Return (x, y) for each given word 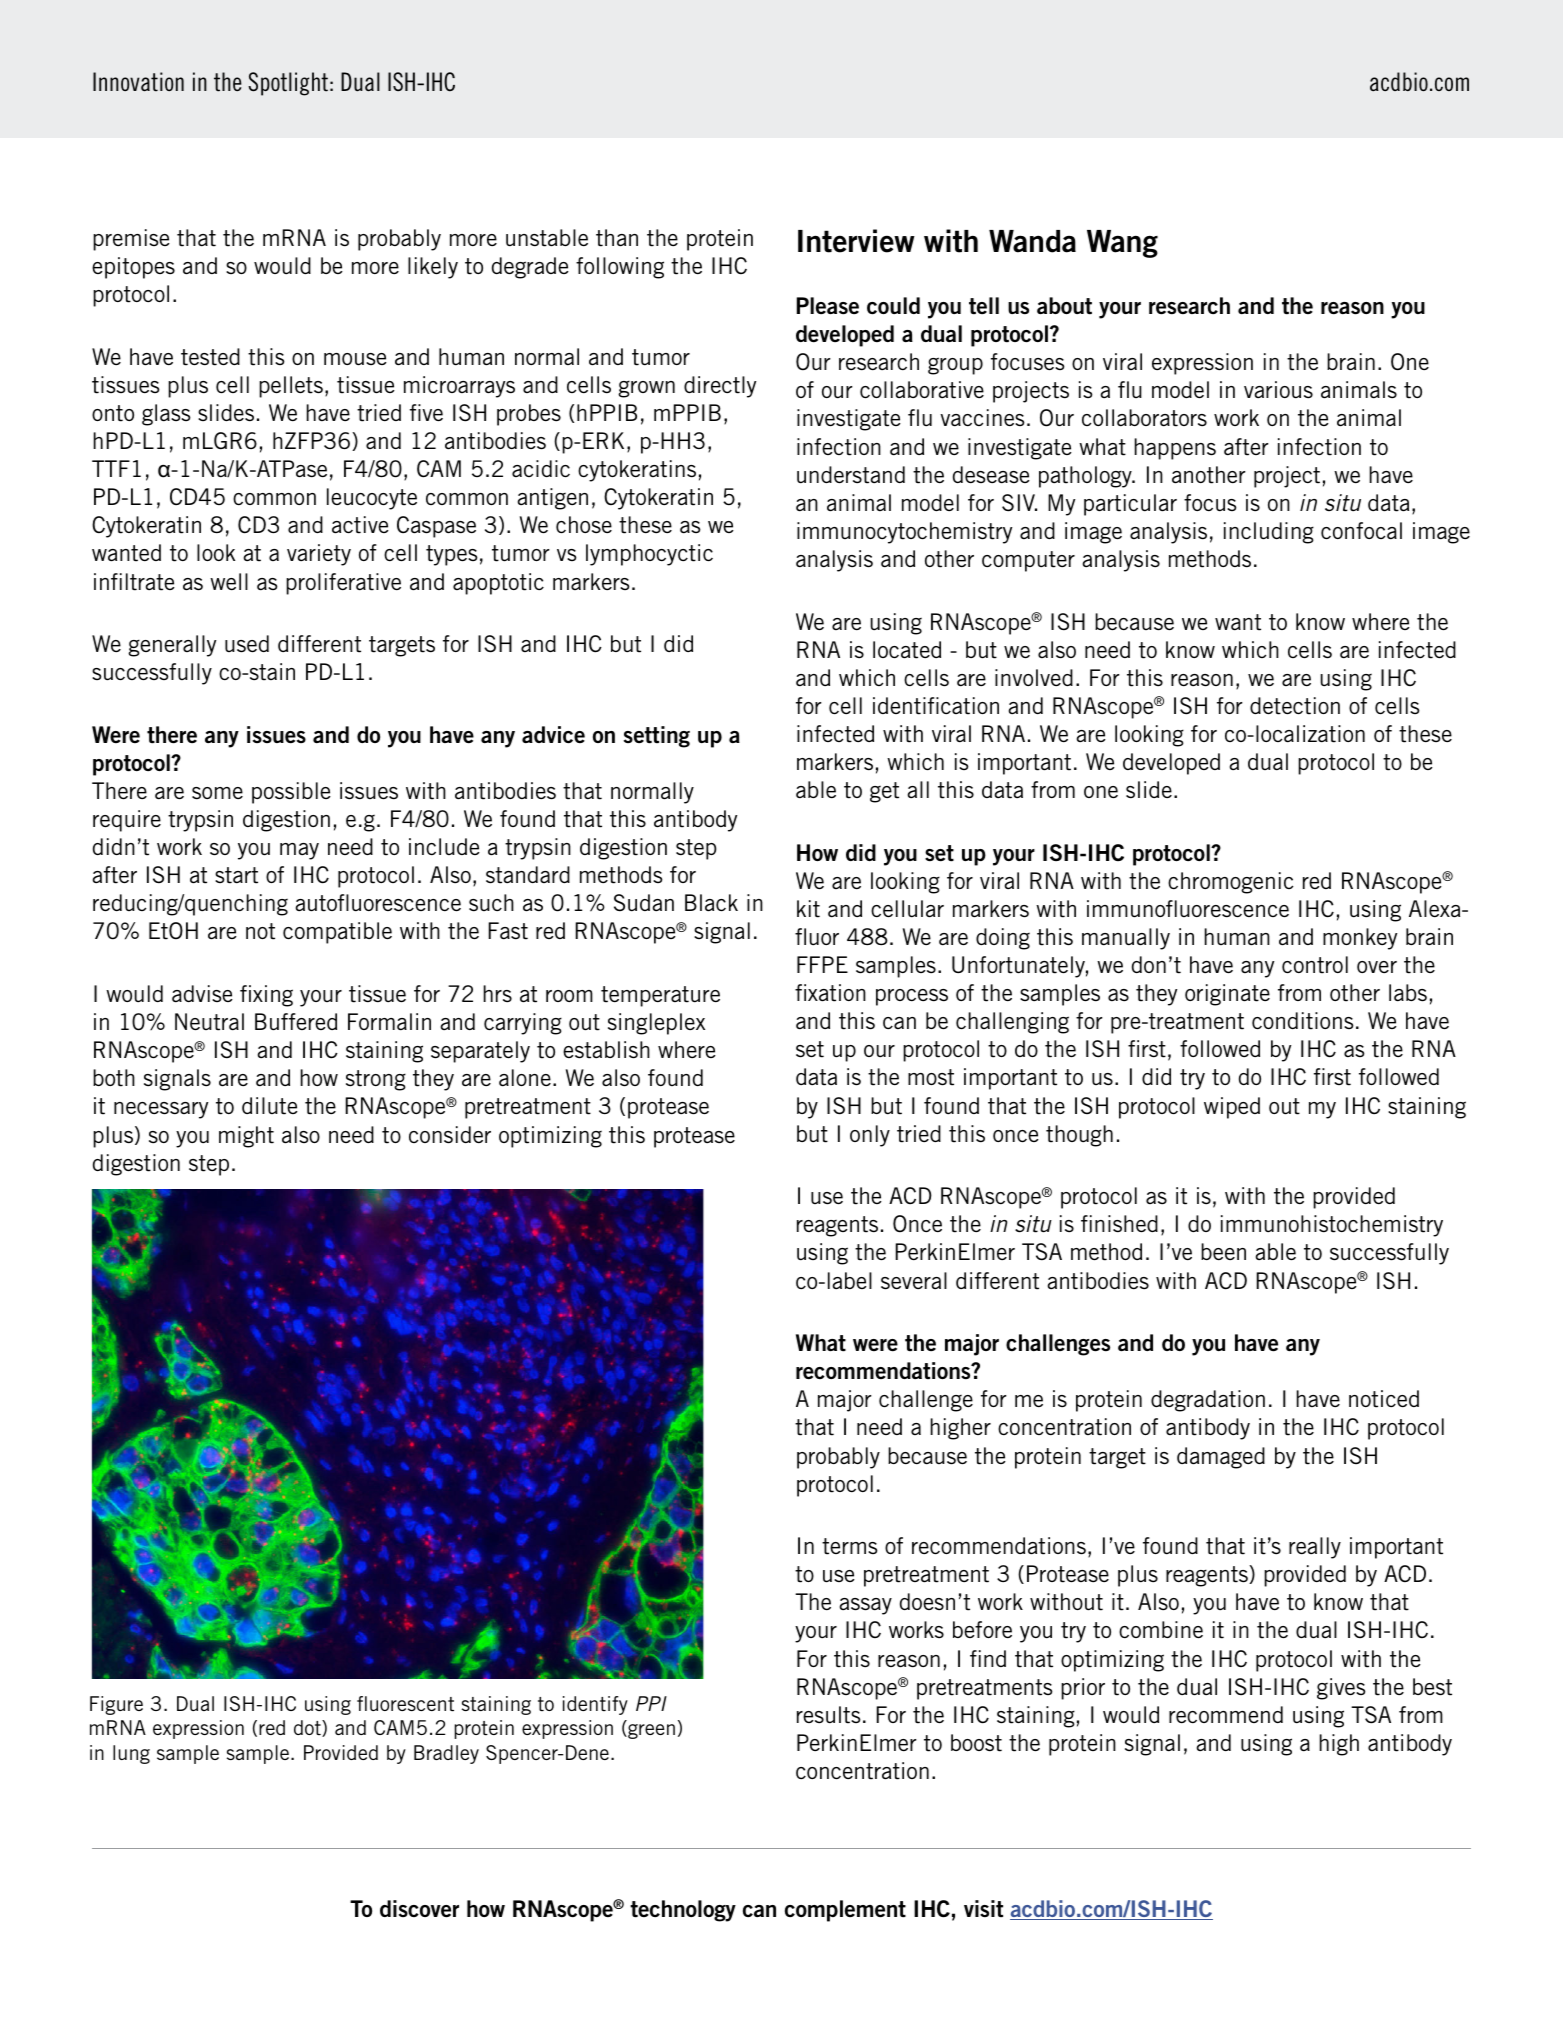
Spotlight (288, 84)
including (1269, 533)
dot (308, 1728)
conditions (1303, 1021)
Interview (856, 241)
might (246, 1137)
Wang (1122, 244)
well (229, 581)
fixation (830, 993)
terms (850, 1546)
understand (851, 475)
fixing (266, 996)
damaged (1221, 1458)
